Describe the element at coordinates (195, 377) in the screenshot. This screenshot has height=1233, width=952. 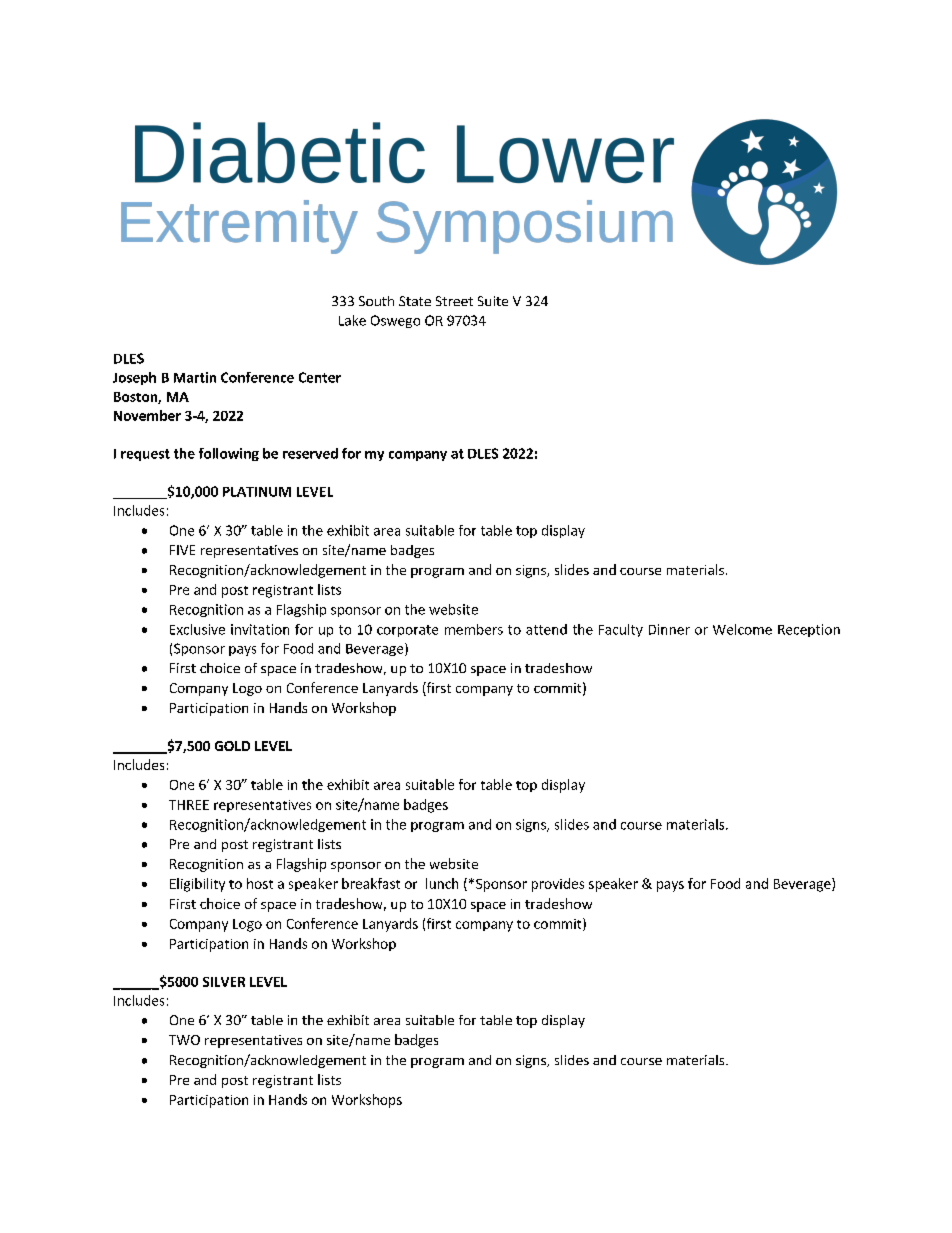
I see `Martin` at that location.
